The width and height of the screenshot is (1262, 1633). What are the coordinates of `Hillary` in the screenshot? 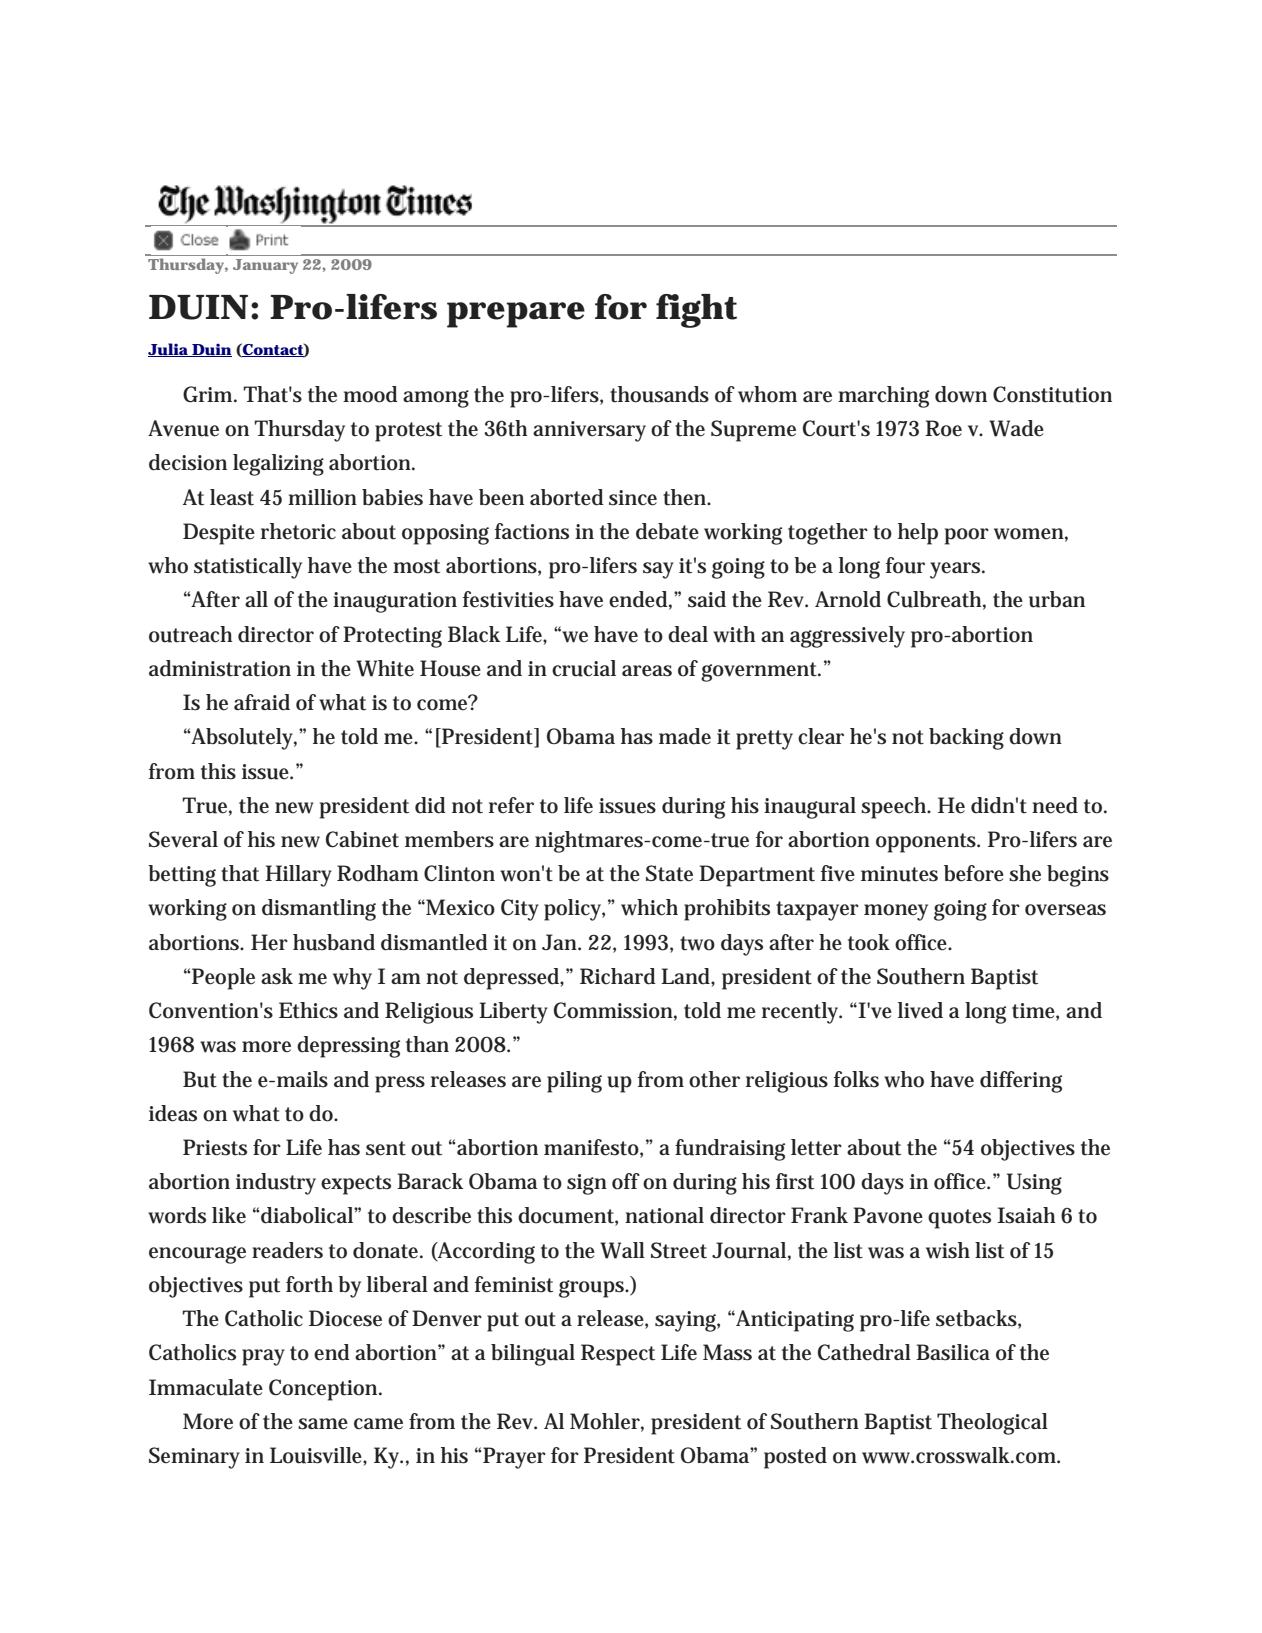 It's located at (298, 876).
